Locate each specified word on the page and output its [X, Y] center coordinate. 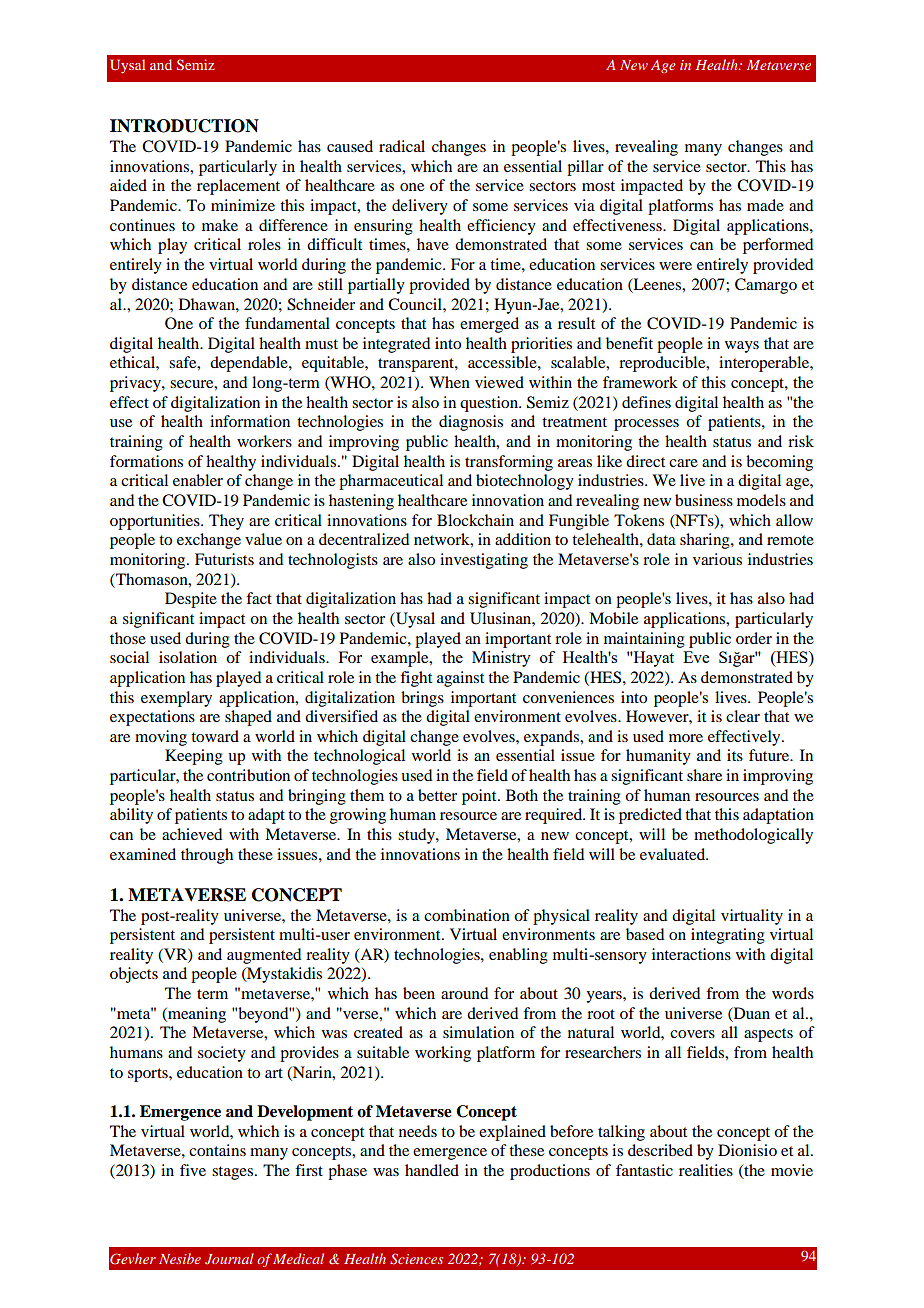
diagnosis [471, 423]
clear [743, 716]
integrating [728, 936]
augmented [264, 956]
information [250, 421]
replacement [238, 187]
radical [402, 146]
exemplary [176, 699]
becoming [779, 463]
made [765, 205]
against [460, 679]
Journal [229, 1258]
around [464, 993]
